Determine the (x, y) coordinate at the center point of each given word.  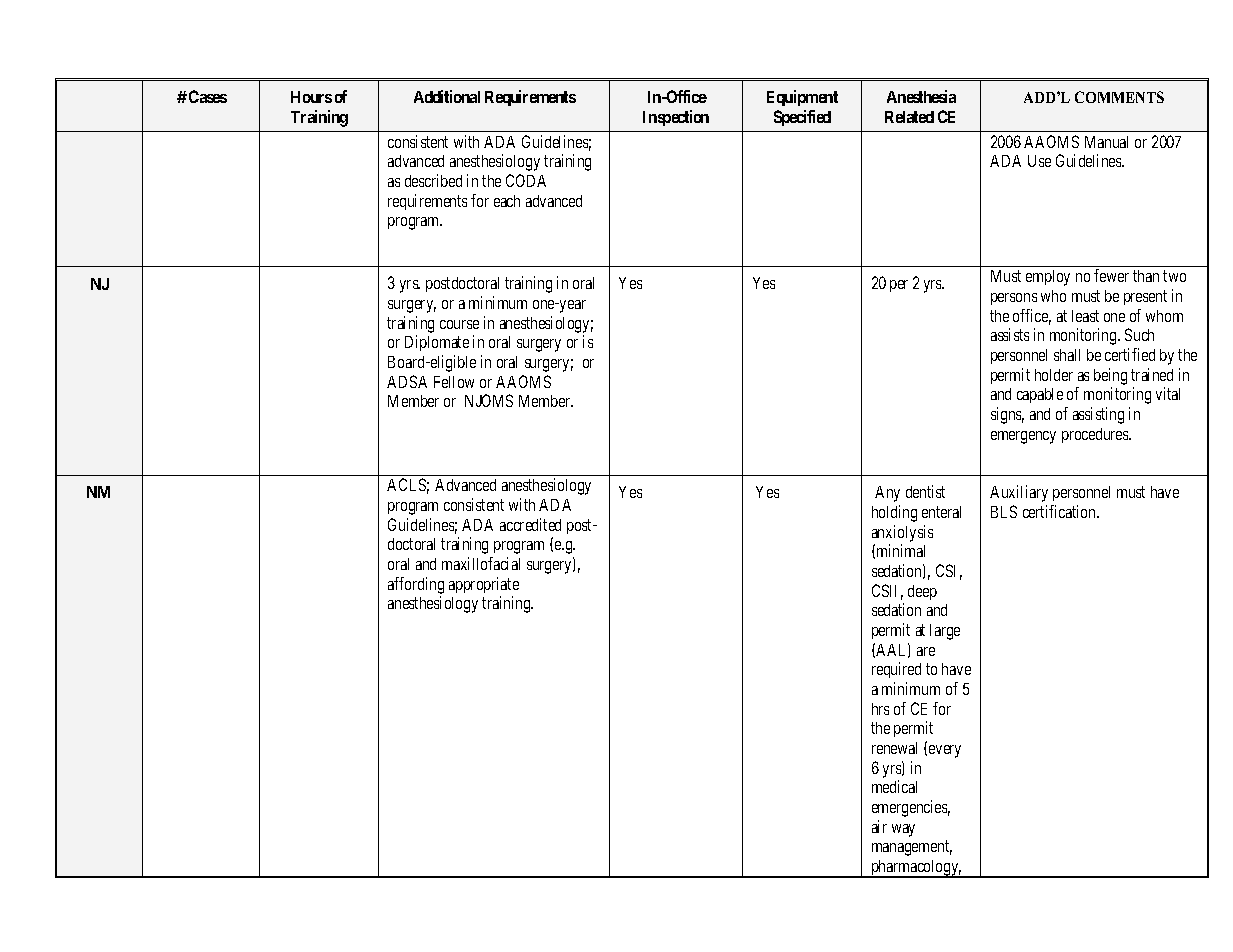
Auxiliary (1019, 493)
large (945, 632)
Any (887, 494)
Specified (802, 118)
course (459, 324)
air (879, 826)
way (903, 830)
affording (416, 585)
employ (1048, 278)
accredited (530, 524)
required (896, 670)
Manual (1106, 142)
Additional (447, 96)
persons (1014, 299)
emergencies (911, 808)
